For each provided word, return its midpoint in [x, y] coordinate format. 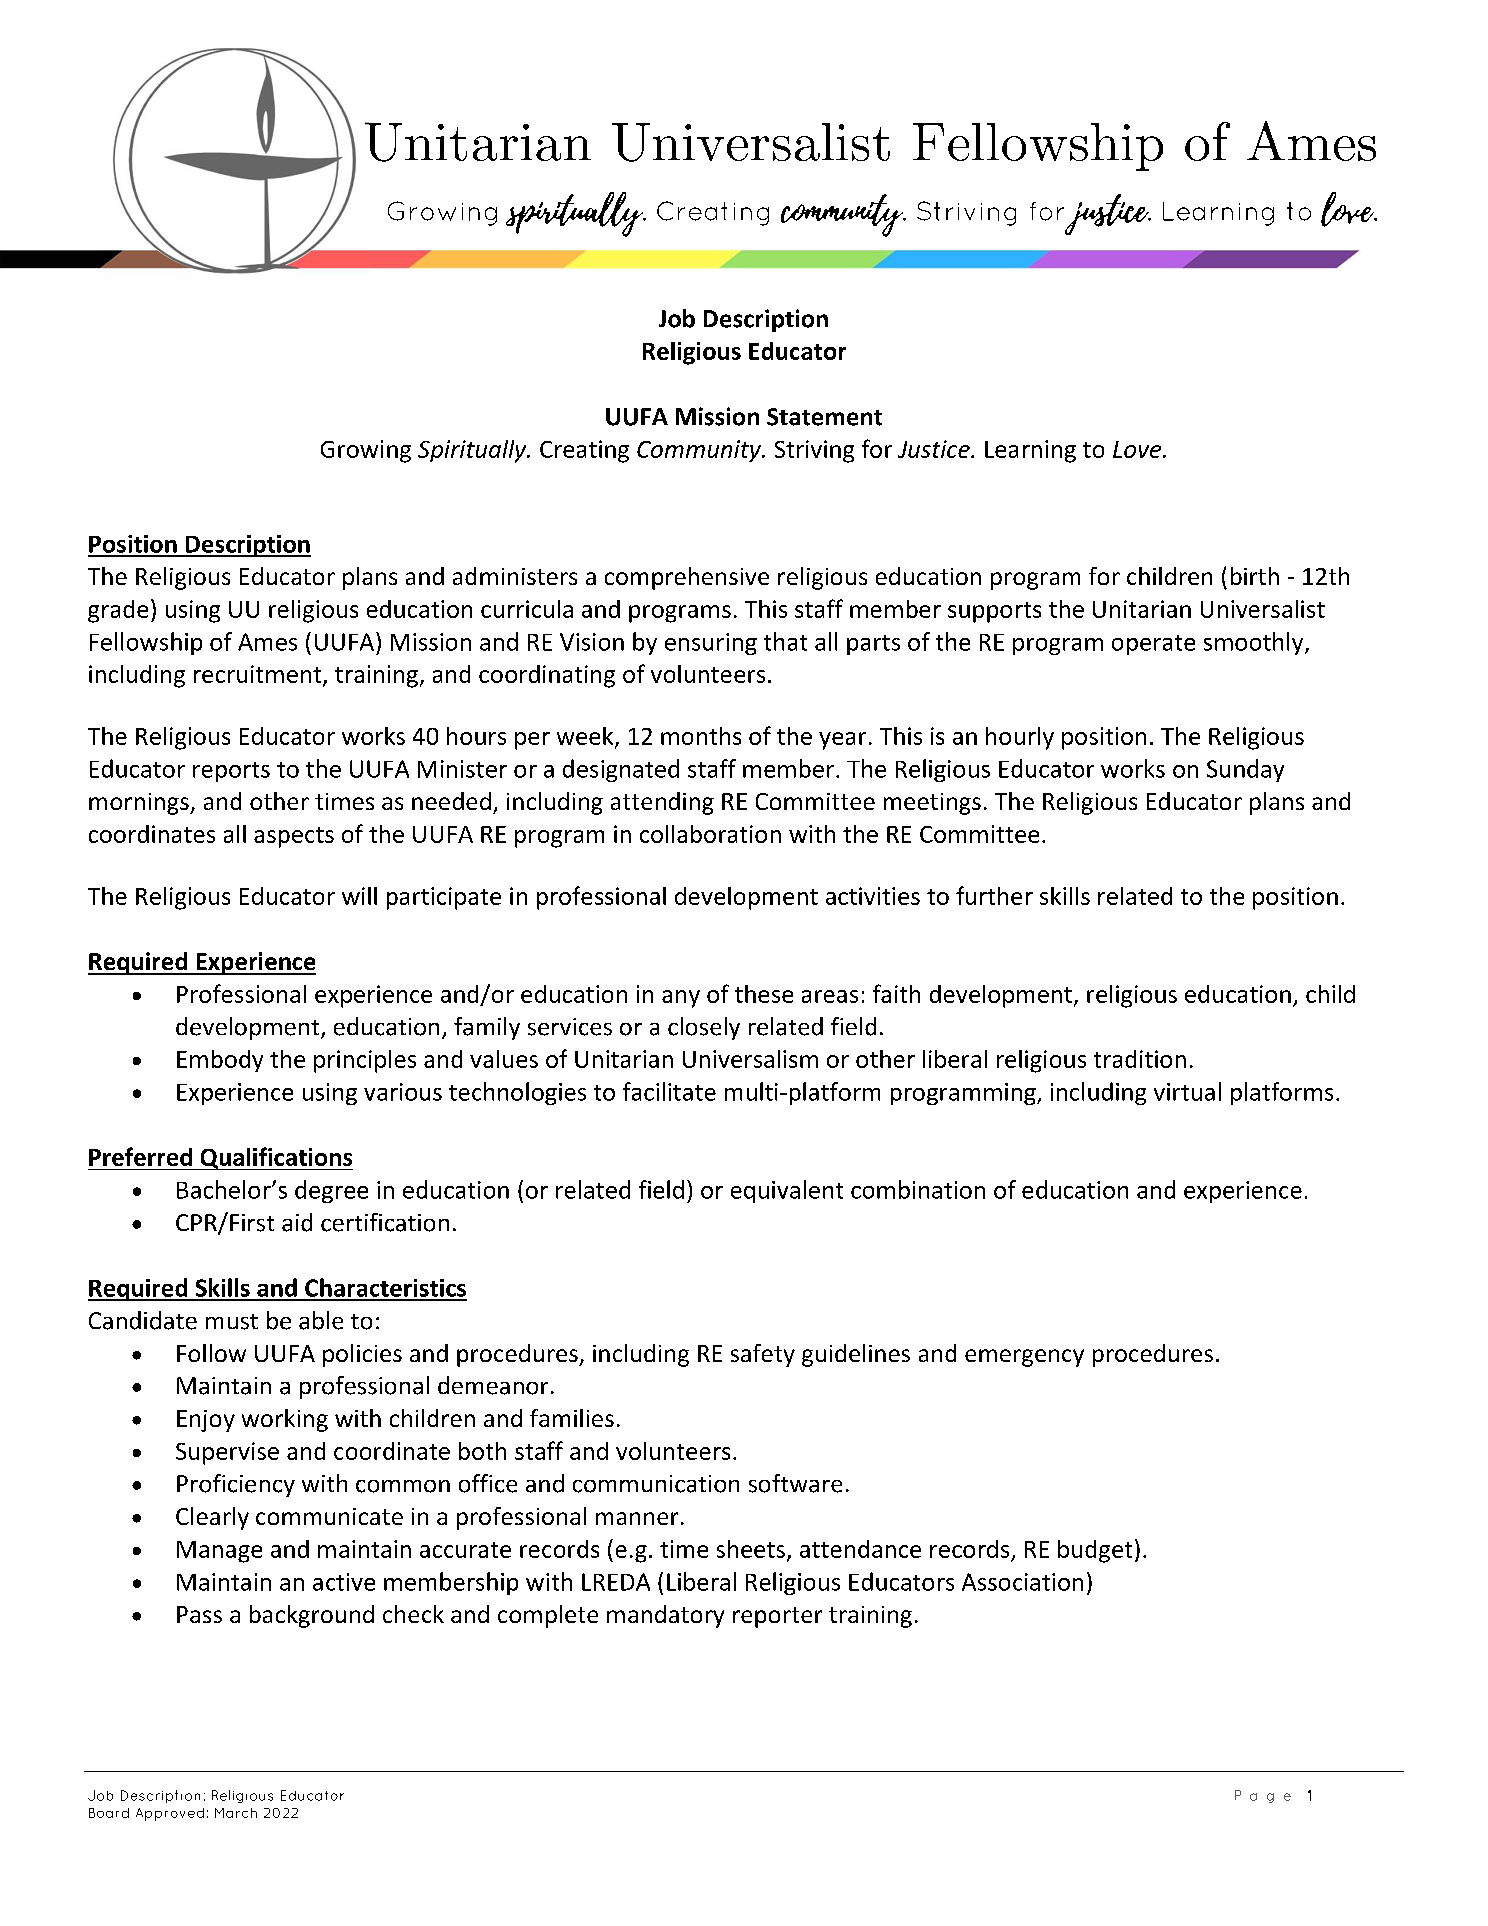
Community [700, 451]
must [232, 1322]
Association [1022, 1582]
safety [763, 1355]
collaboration [710, 834]
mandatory [665, 1616]
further [994, 895]
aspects [294, 837]
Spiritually [473, 451]
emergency [1024, 1358]
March [236, 1813]
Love [1137, 449]
